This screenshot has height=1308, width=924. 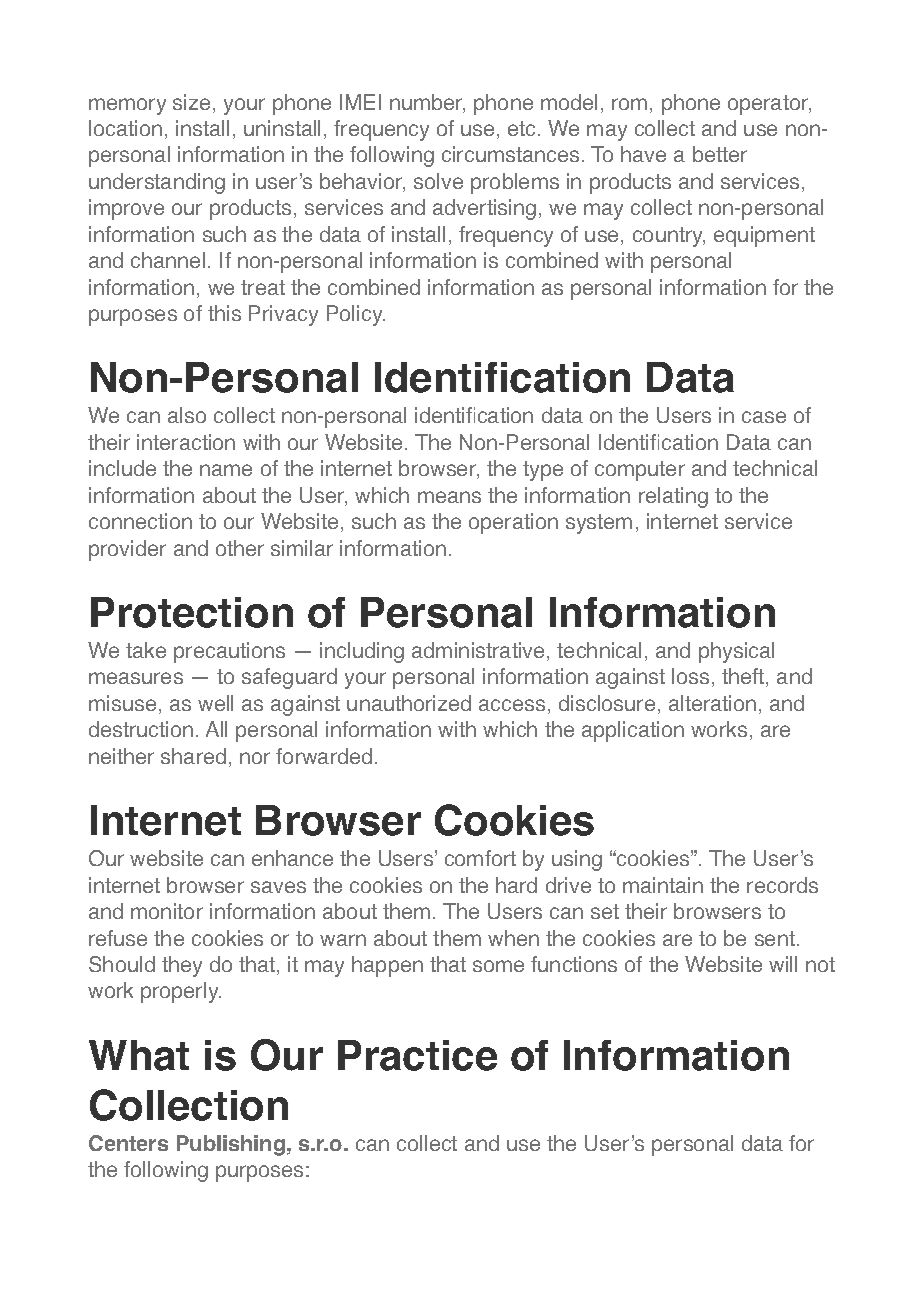 What do you see at coordinates (191, 102) in the screenshot?
I see `size` at bounding box center [191, 102].
